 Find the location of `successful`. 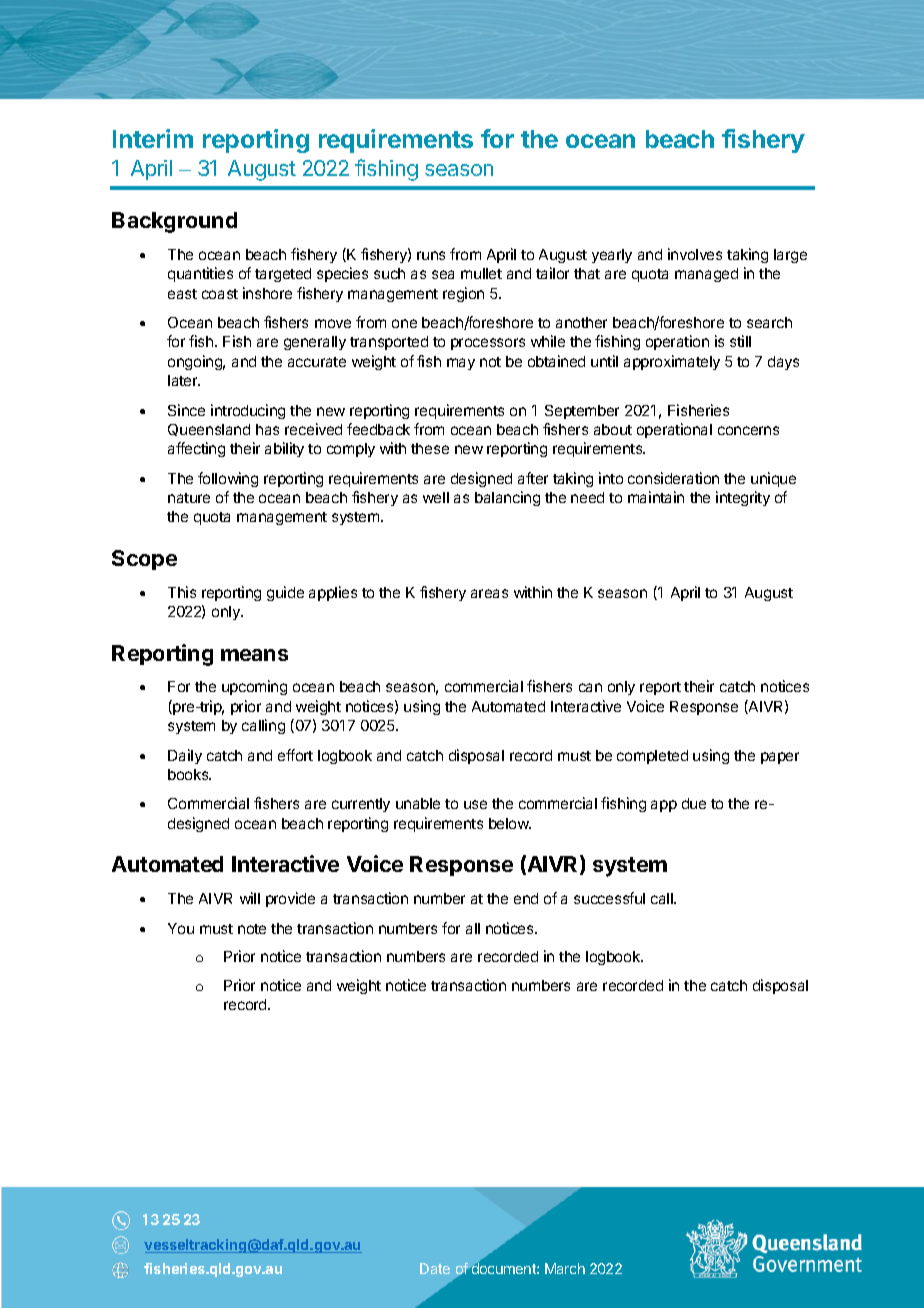

successful is located at coordinates (609, 898).
